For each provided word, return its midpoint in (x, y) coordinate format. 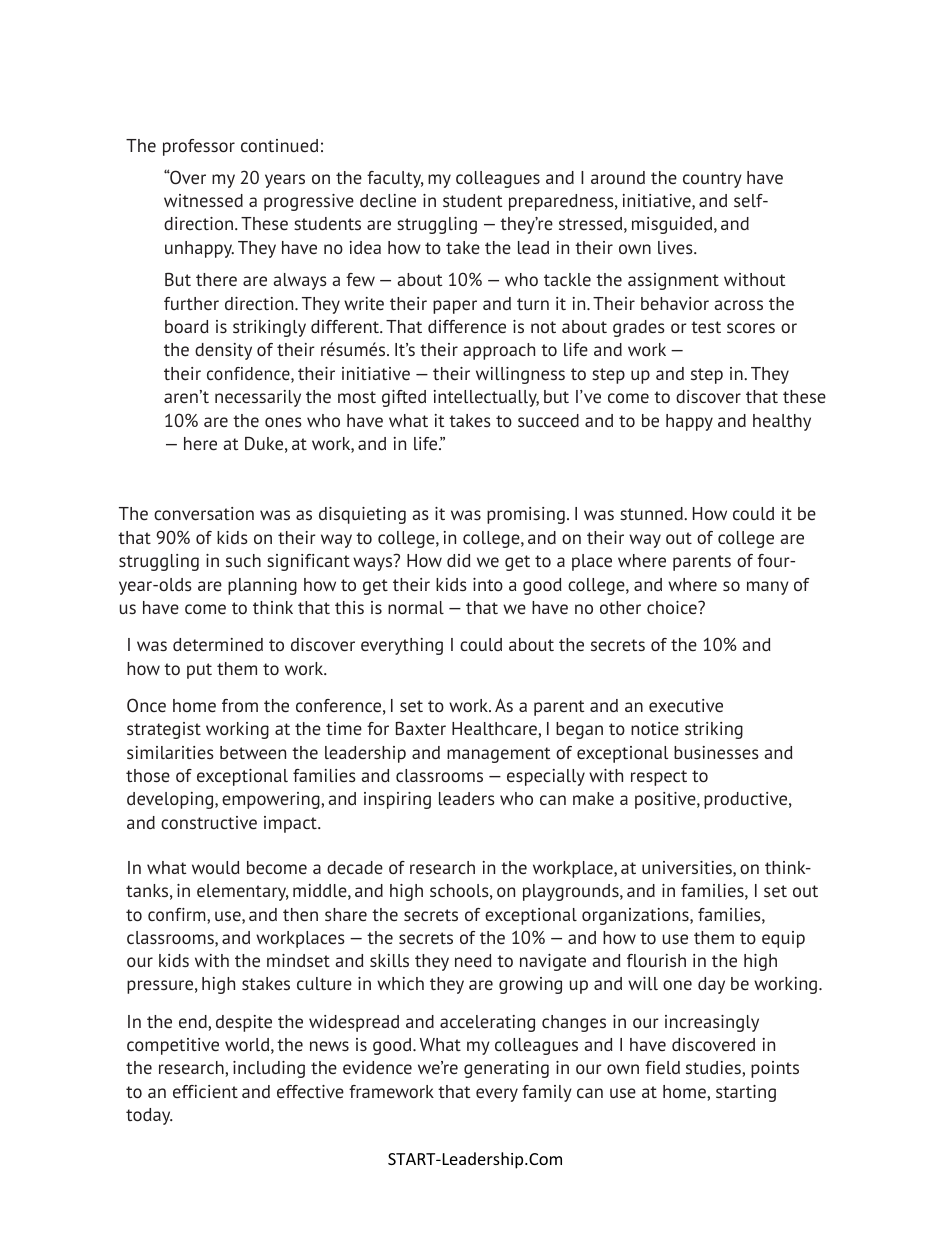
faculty (395, 179)
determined (218, 644)
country (712, 180)
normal (416, 607)
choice (673, 607)
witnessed (203, 200)
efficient (205, 1091)
